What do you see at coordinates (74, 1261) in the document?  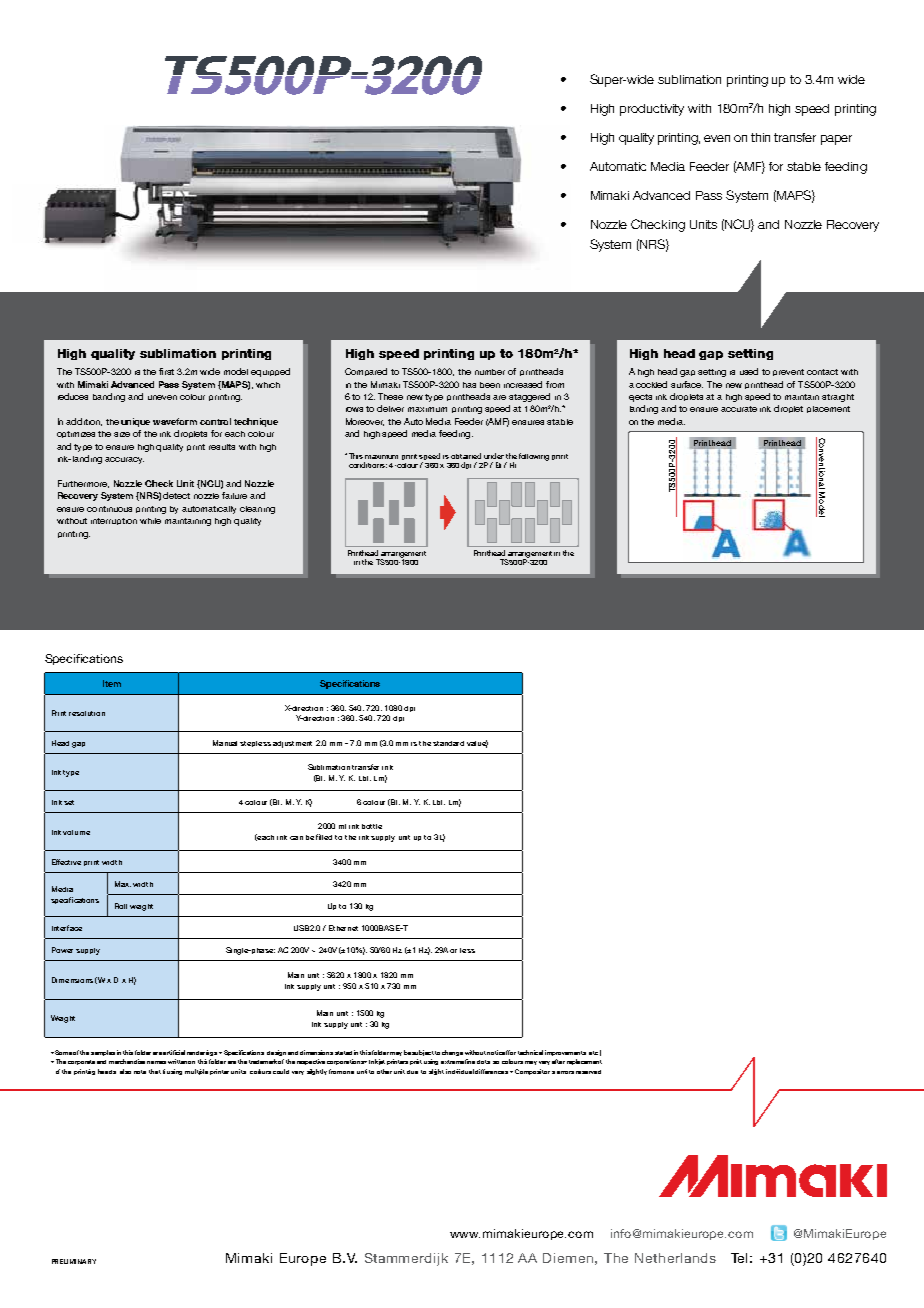 I see `PRELIMINARY` at bounding box center [74, 1261].
